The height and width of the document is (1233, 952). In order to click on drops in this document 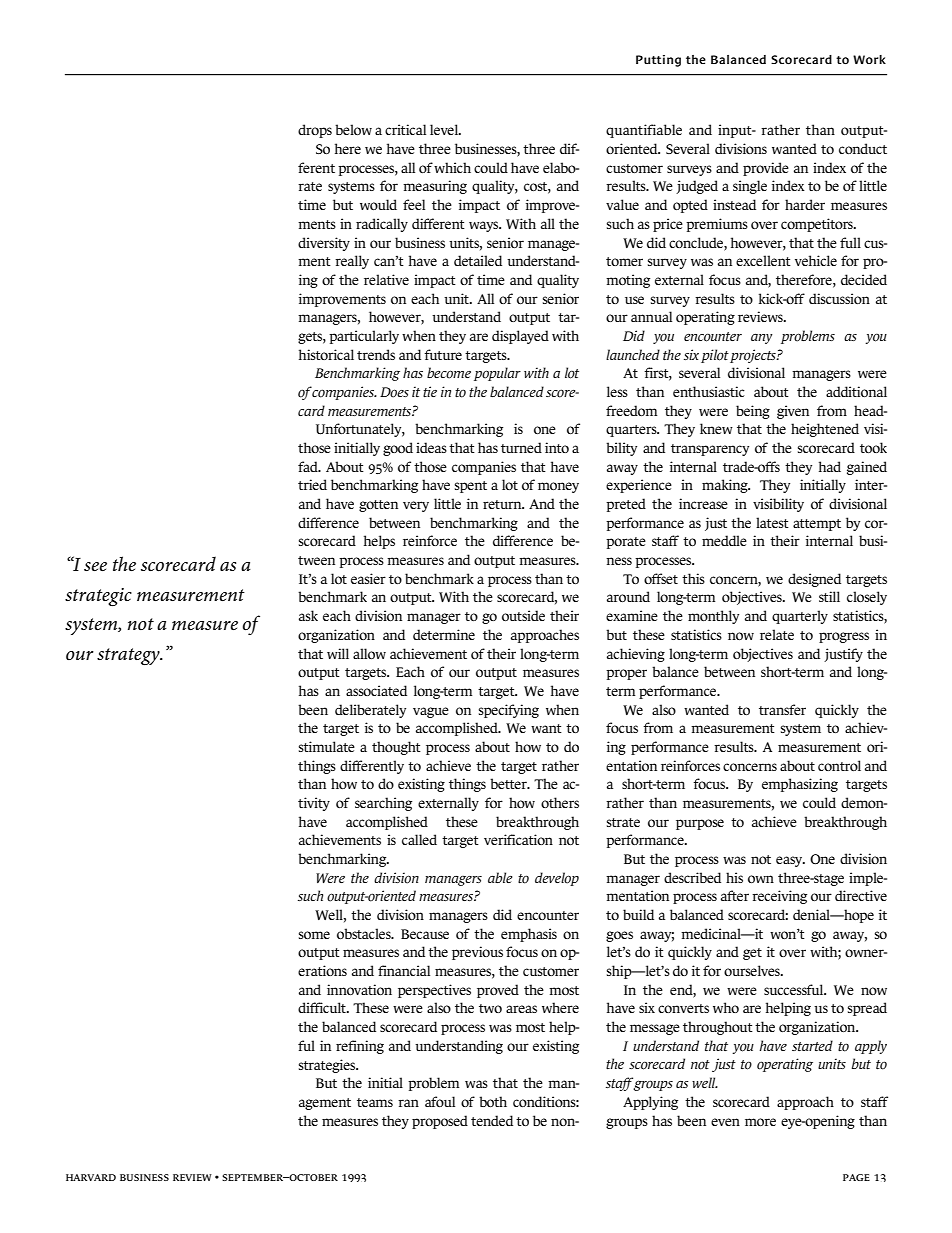, I will do `click(315, 131)`.
